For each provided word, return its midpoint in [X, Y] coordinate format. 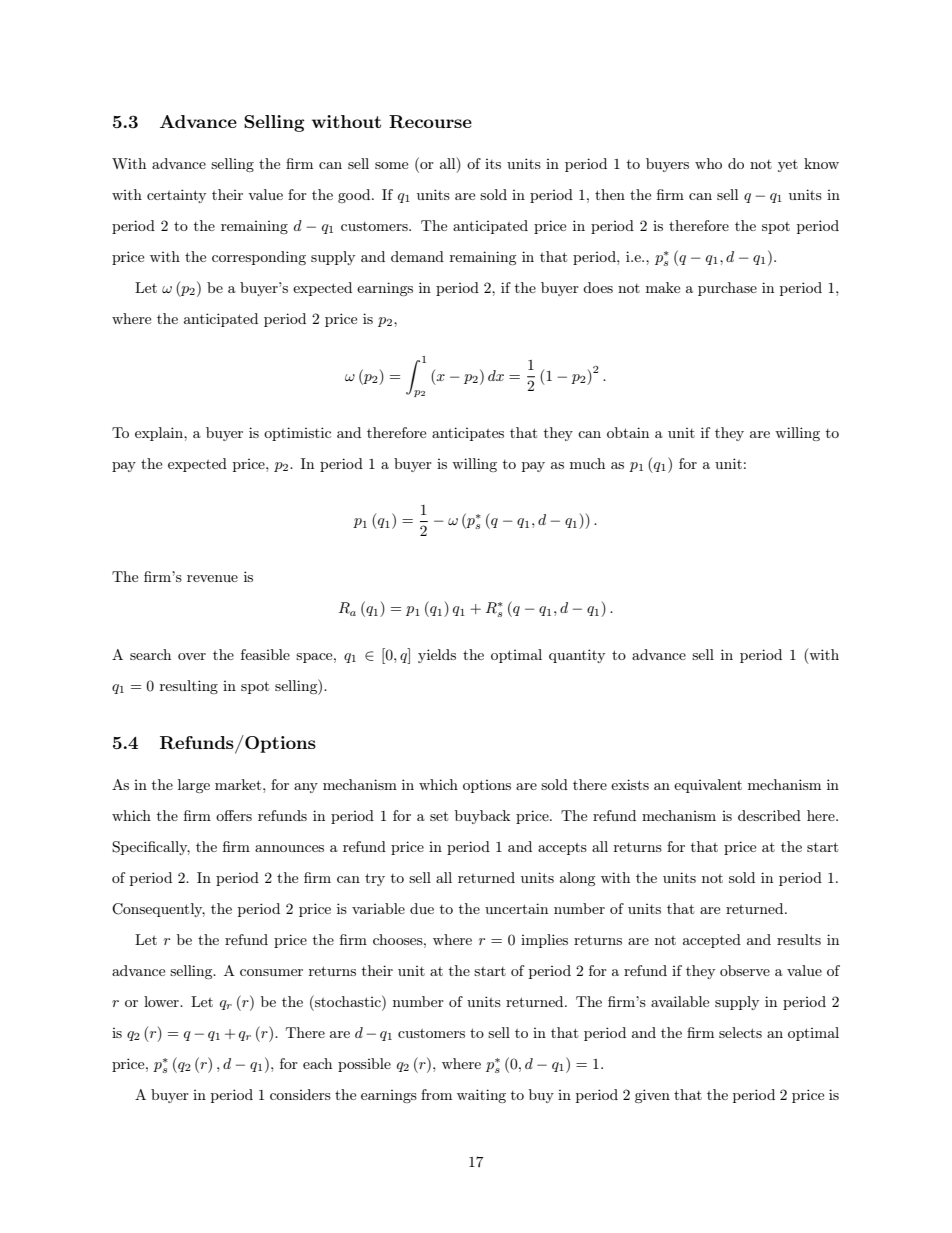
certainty [176, 196]
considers [300, 1094]
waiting [481, 1096]
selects [740, 1032]
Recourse [430, 121]
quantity [577, 656]
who [708, 163]
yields [437, 656]
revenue [212, 578]
